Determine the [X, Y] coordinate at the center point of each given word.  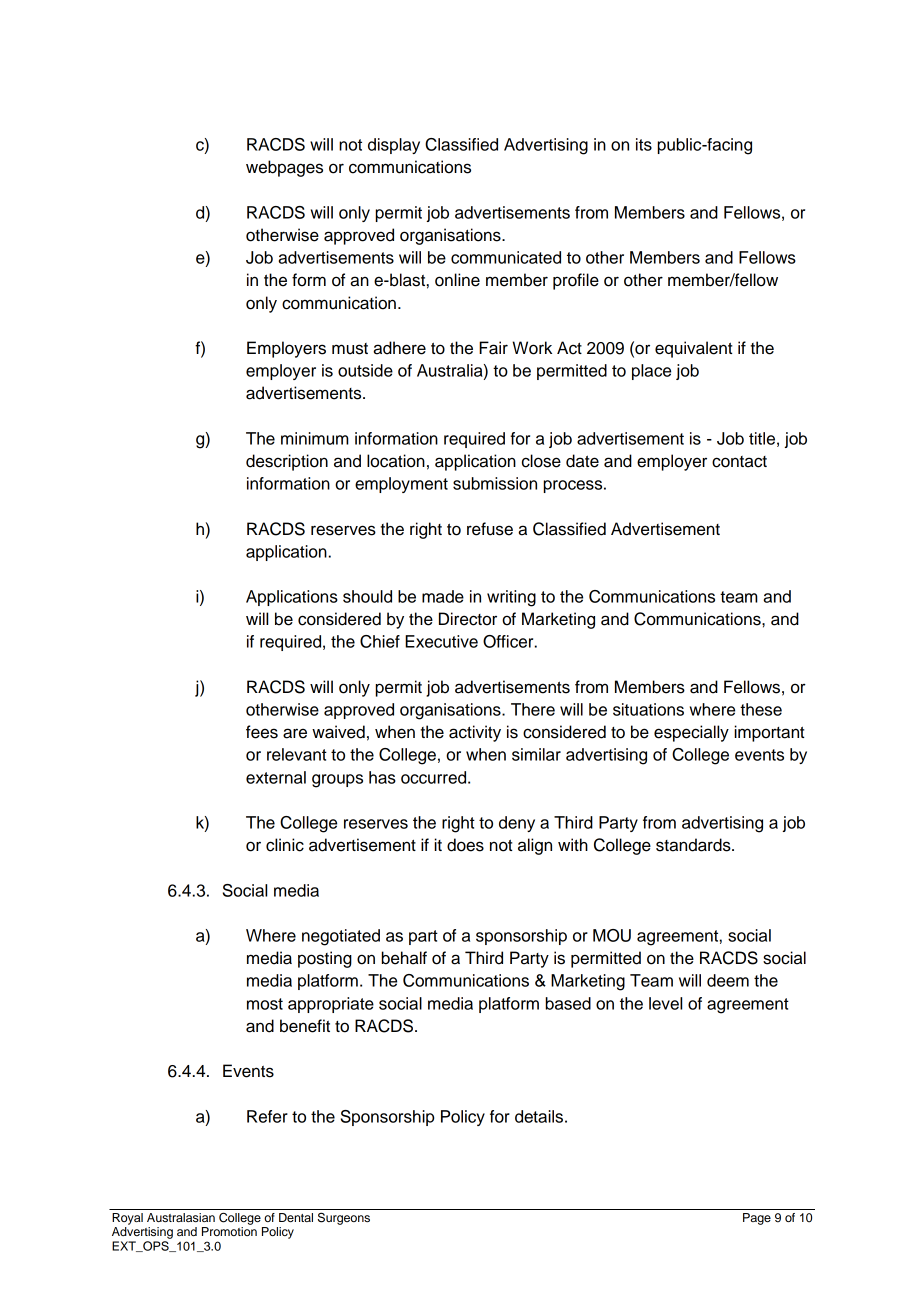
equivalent [693, 349]
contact [739, 462]
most [265, 1004]
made [443, 596]
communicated [506, 257]
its [644, 144]
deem [728, 980]
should [367, 596]
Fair [493, 348]
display [394, 146]
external [276, 777]
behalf [404, 958]
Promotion [229, 1231]
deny [517, 824]
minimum [315, 438]
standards [694, 845]
